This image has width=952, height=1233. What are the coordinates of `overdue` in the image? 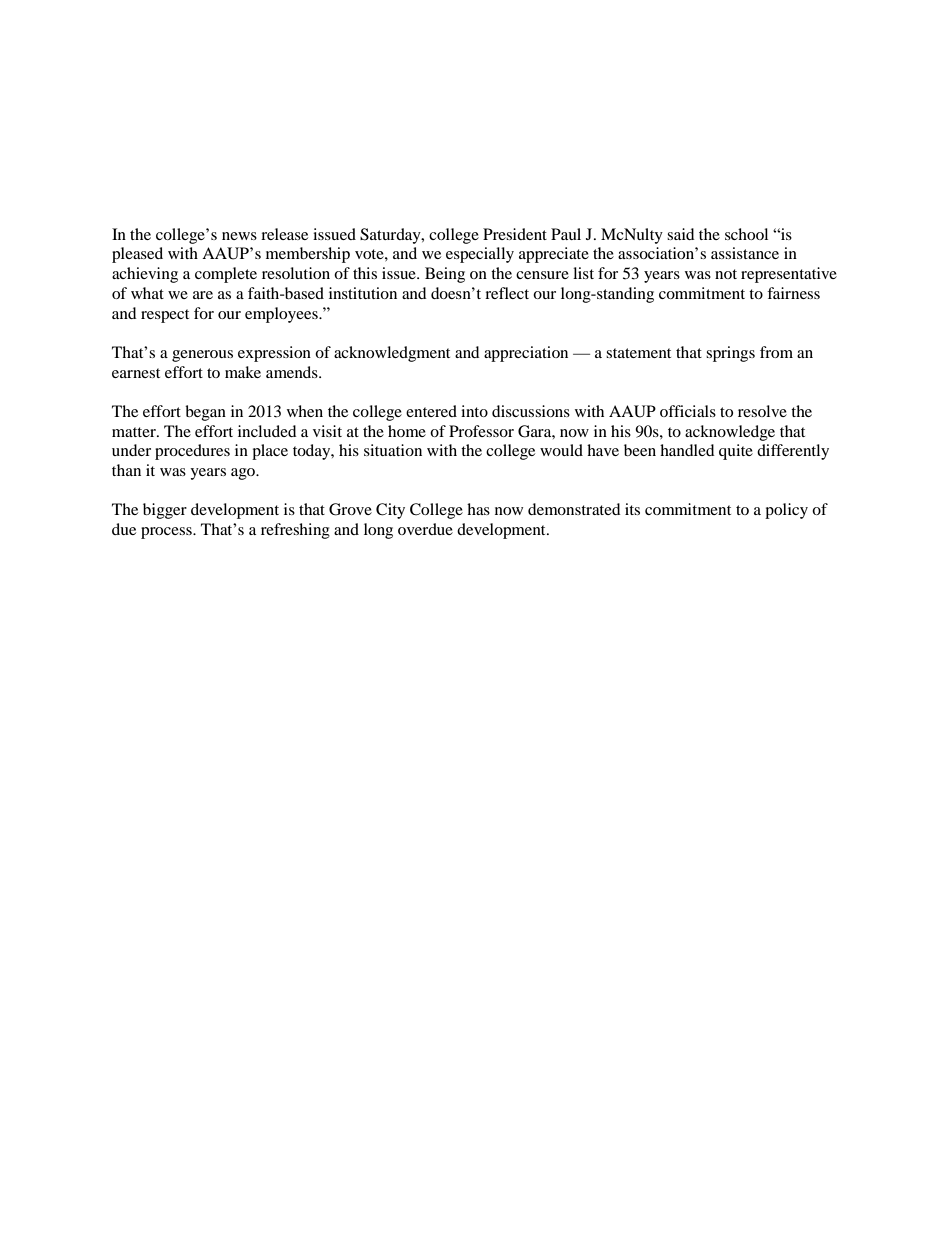 It's located at (425, 529).
